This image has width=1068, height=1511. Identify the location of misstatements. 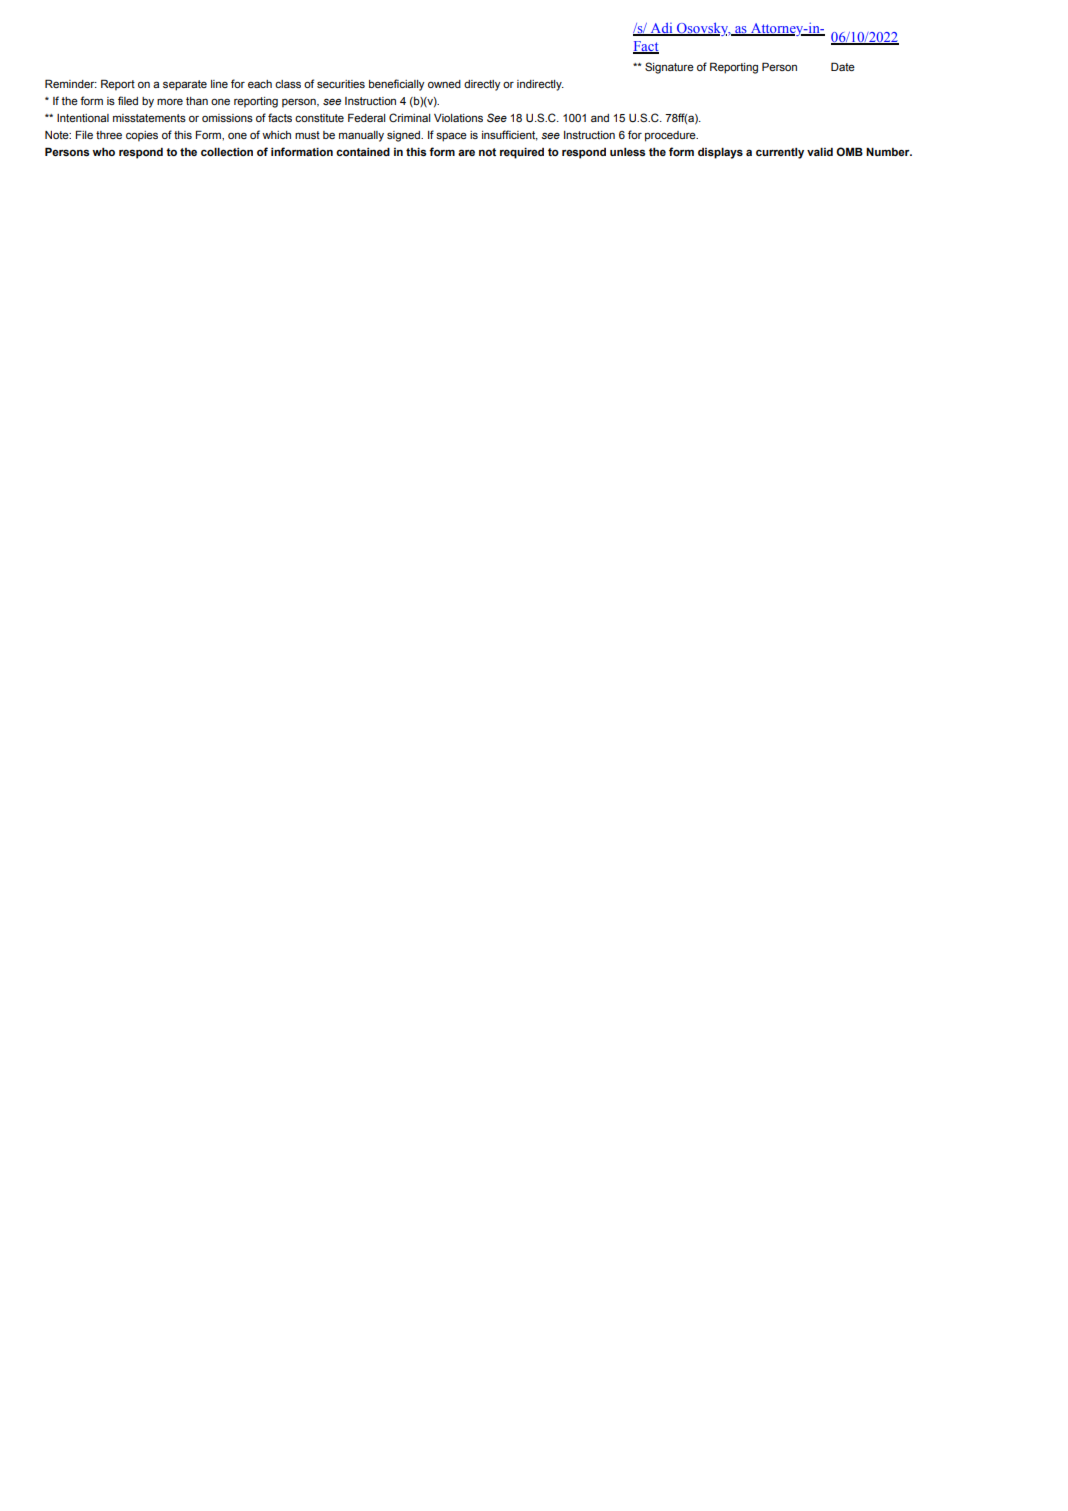
(149, 118).
